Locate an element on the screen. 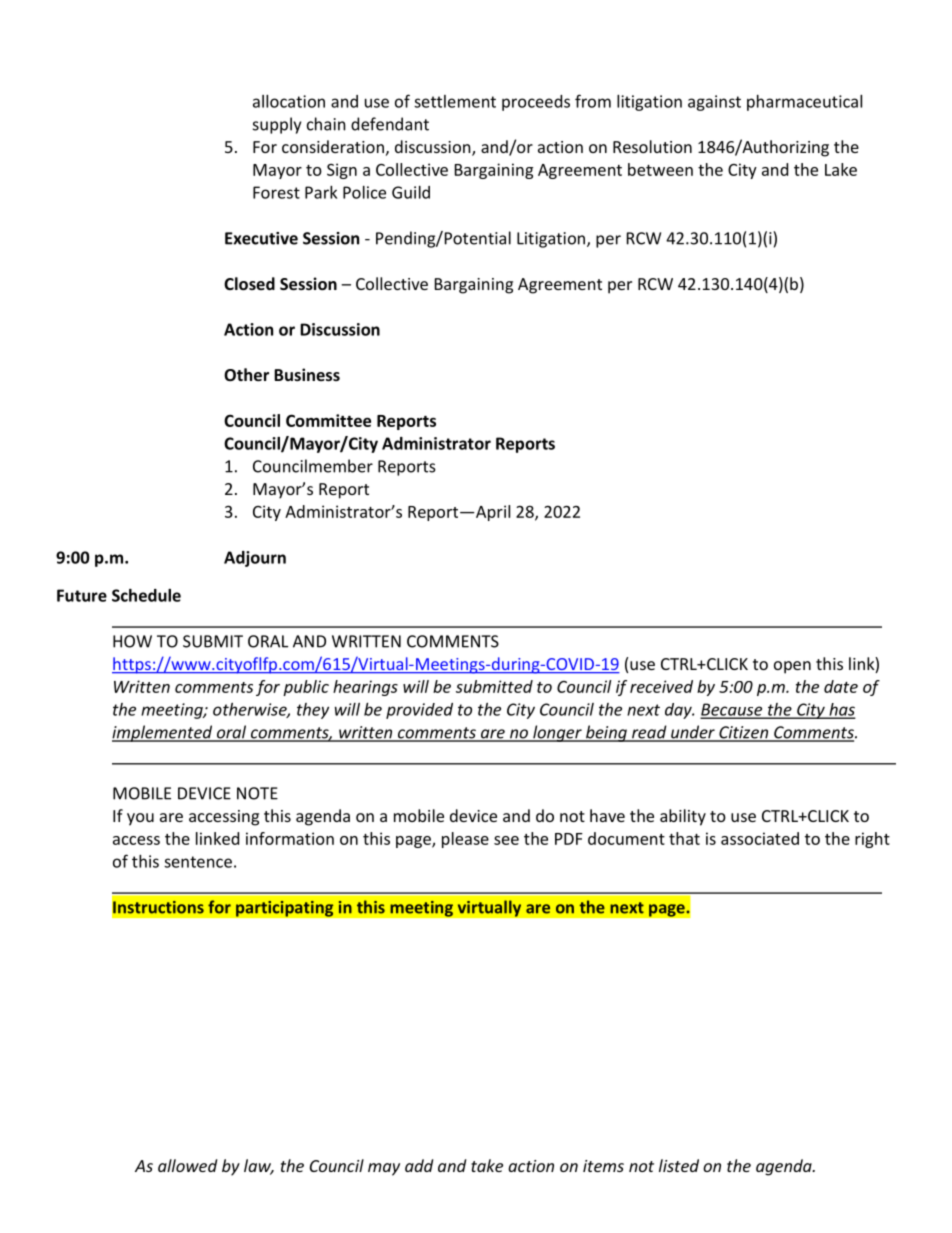 Image resolution: width=952 pixels, height=1233 pixels. open is located at coordinates (792, 667).
